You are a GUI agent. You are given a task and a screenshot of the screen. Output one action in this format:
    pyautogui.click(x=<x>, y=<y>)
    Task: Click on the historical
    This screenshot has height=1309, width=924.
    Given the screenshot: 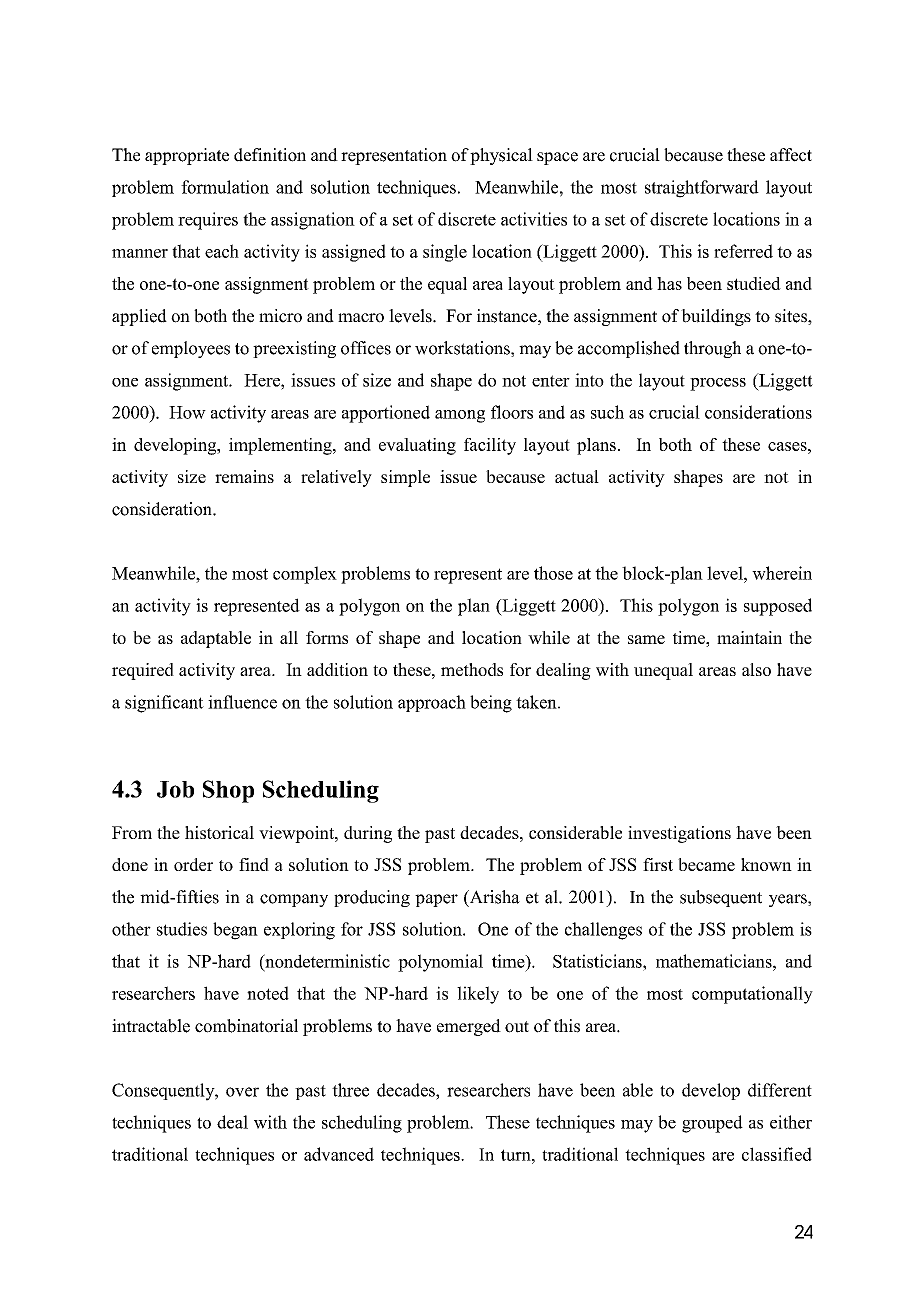 What is the action you would take?
    pyautogui.click(x=219, y=832)
